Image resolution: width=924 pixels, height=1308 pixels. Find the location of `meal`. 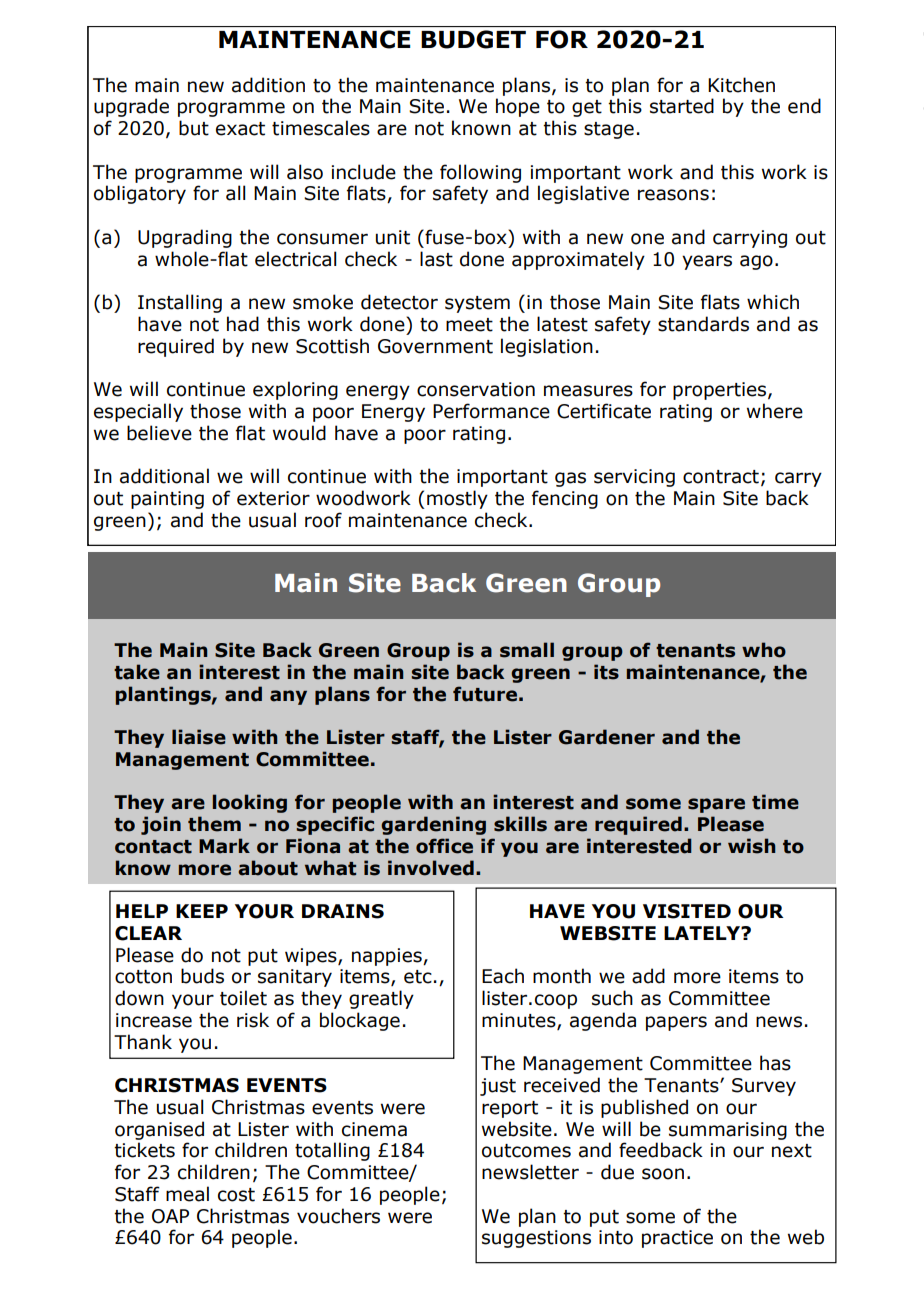

meal is located at coordinates (187, 1194).
